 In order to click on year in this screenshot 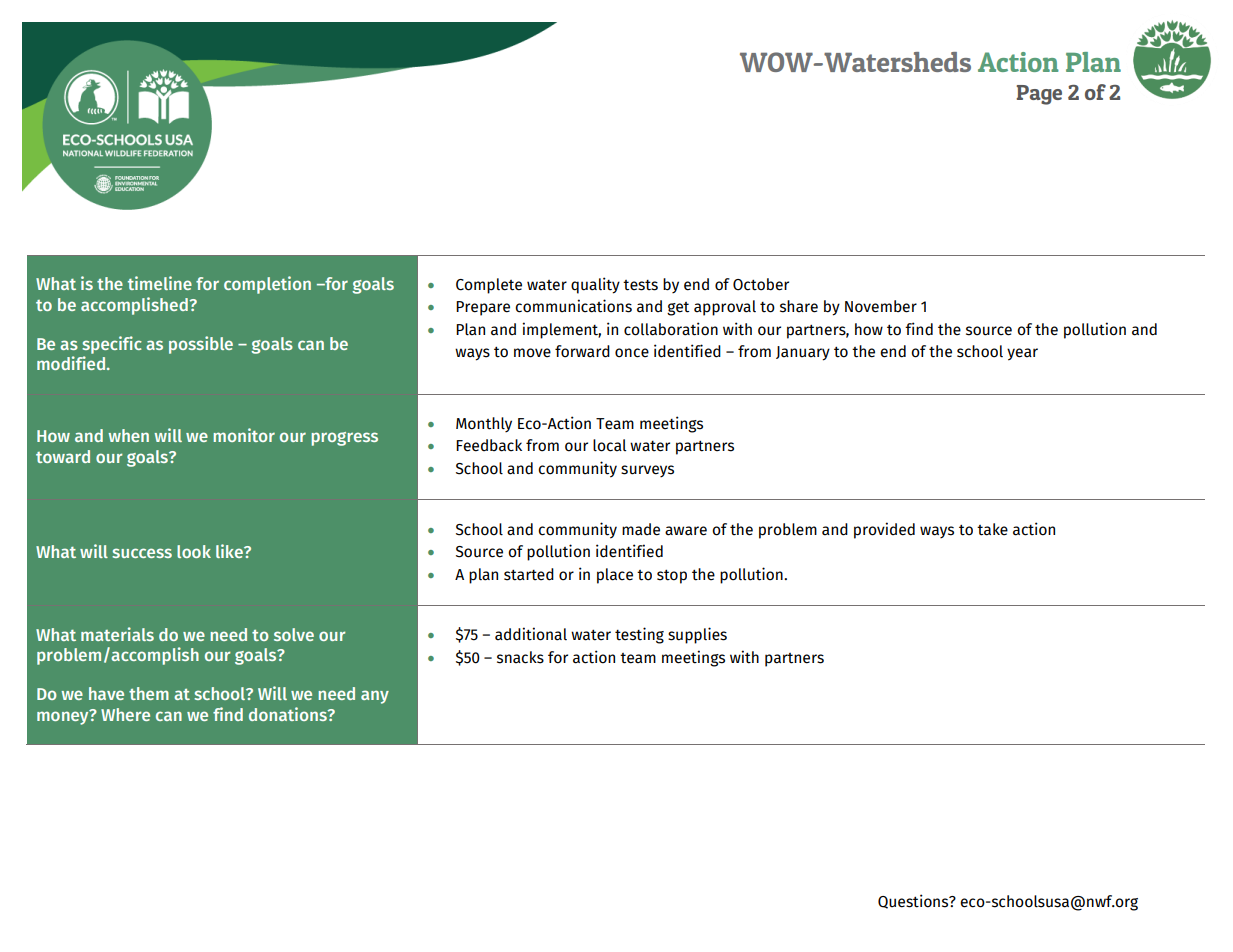, I will do `click(1022, 354)`.
